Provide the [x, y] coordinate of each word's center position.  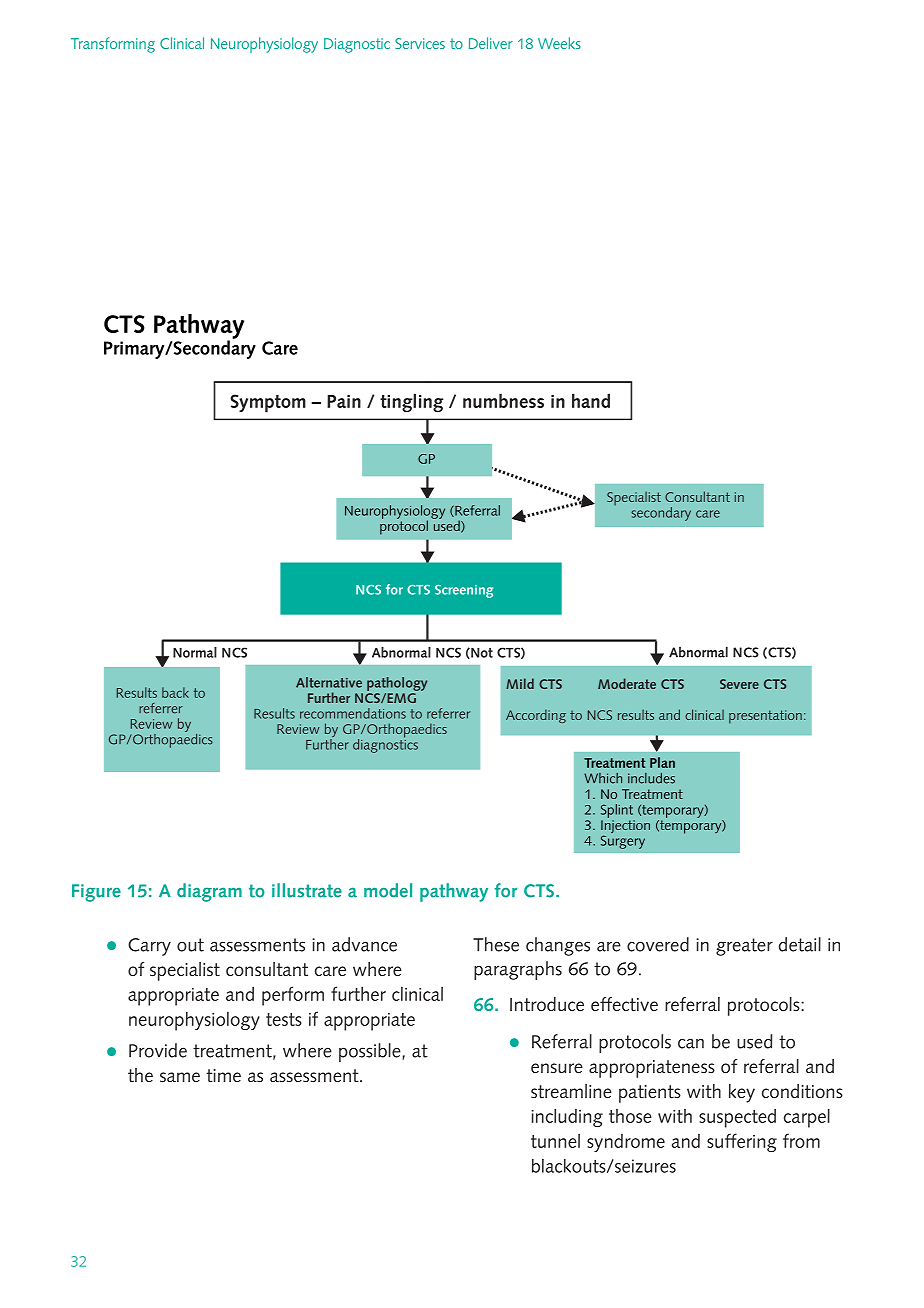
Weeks [559, 43]
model [388, 890]
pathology [397, 684]
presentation [765, 717]
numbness [503, 400]
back [175, 692]
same [180, 1077]
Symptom [268, 403]
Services [420, 43]
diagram [209, 892]
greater [744, 947]
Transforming [113, 45]
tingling [411, 403]
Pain [344, 401]
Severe [739, 684]
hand [591, 400]
